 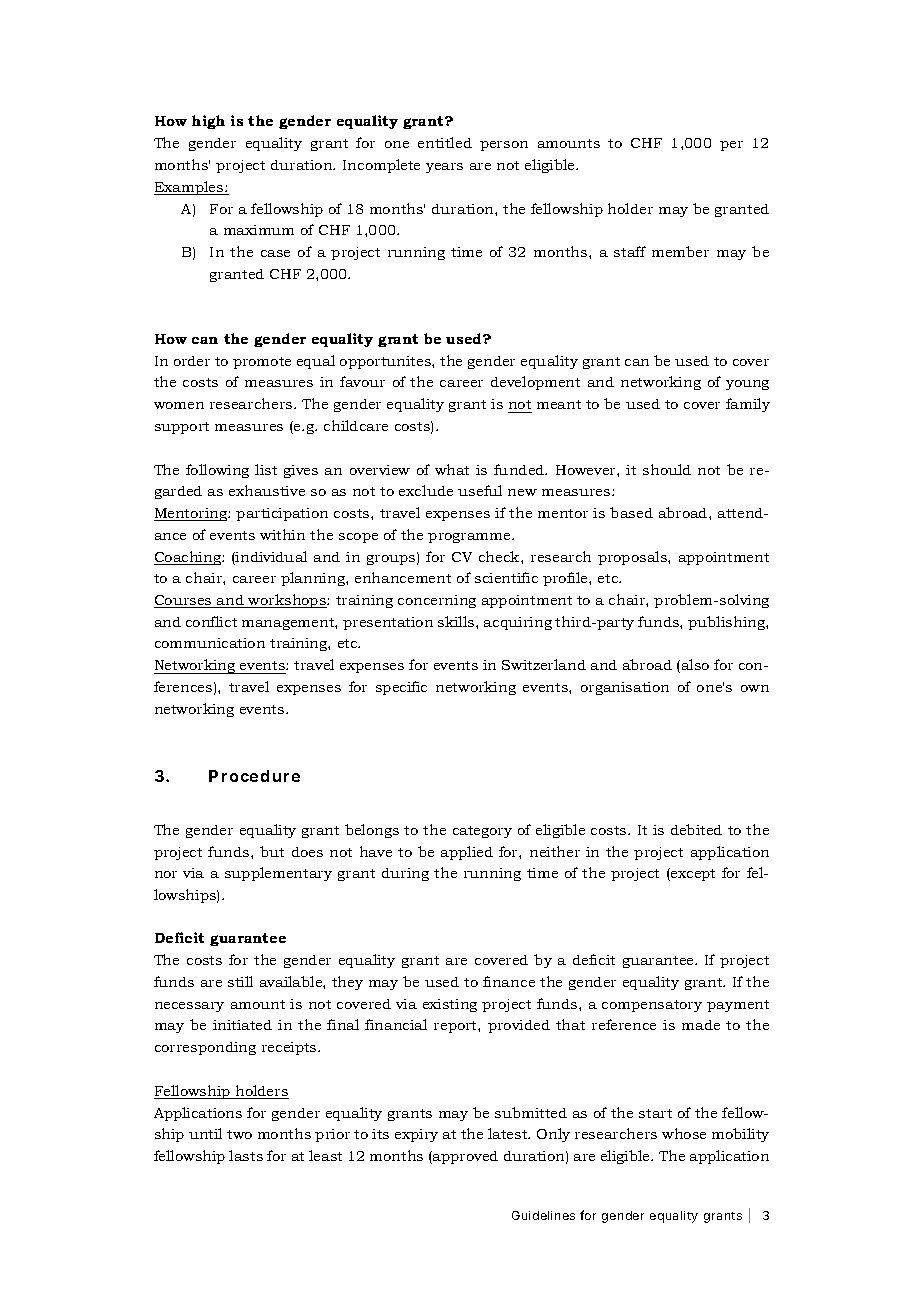 What do you see at coordinates (464, 1157) in the screenshot?
I see `approved` at bounding box center [464, 1157].
